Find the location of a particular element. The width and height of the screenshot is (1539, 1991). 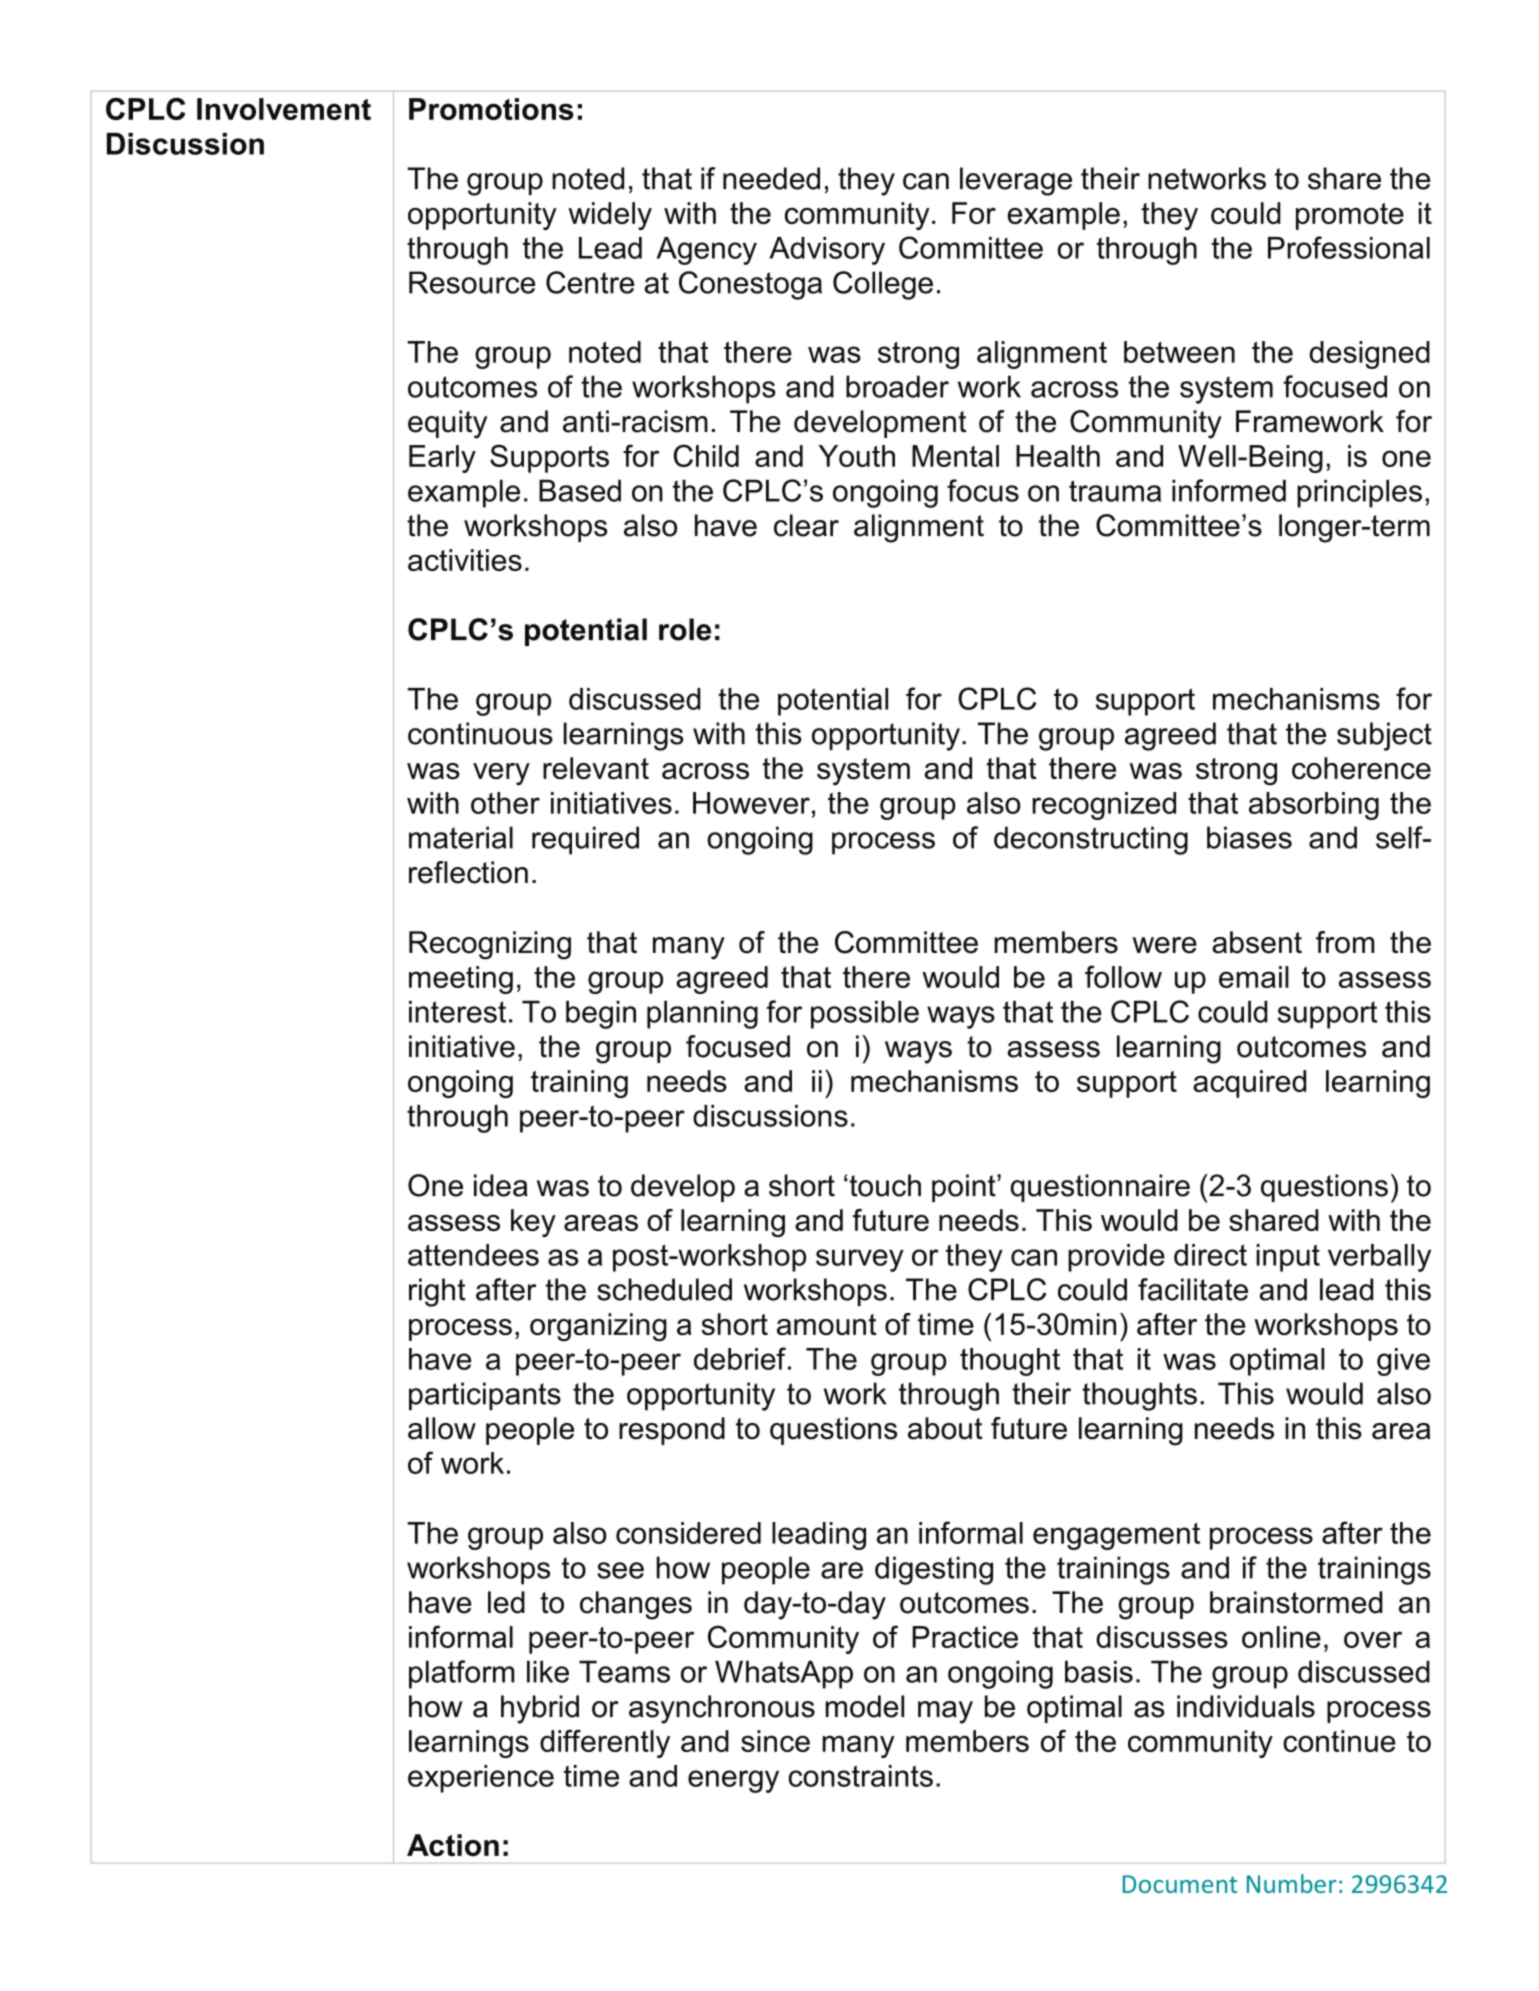

constraints is located at coordinates (861, 1776).
